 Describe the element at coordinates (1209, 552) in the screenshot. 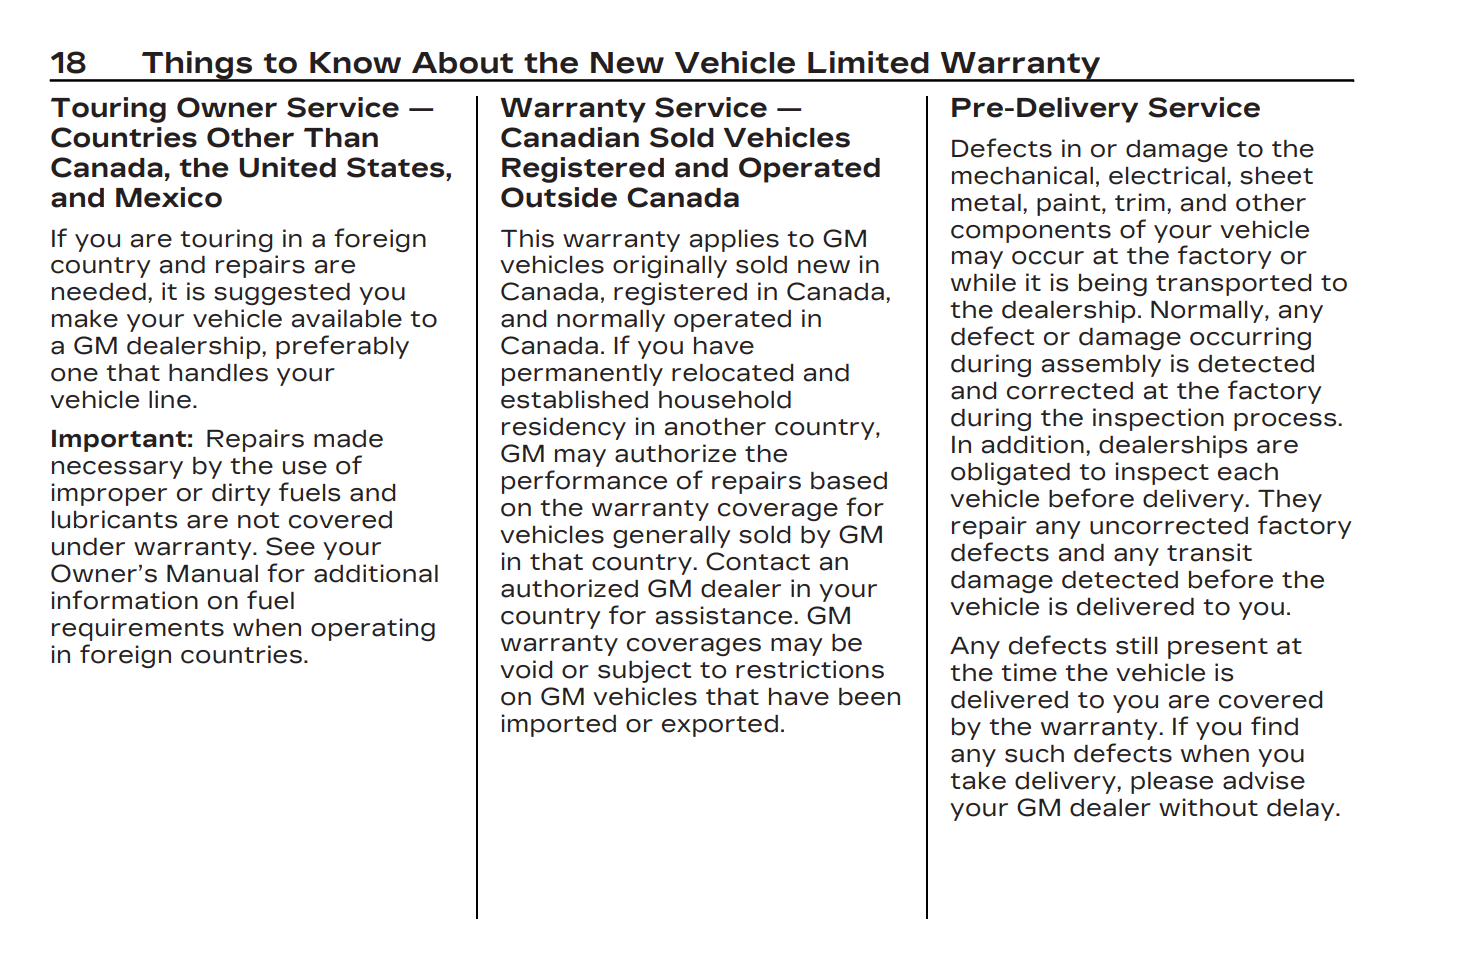

I see `transit` at that location.
